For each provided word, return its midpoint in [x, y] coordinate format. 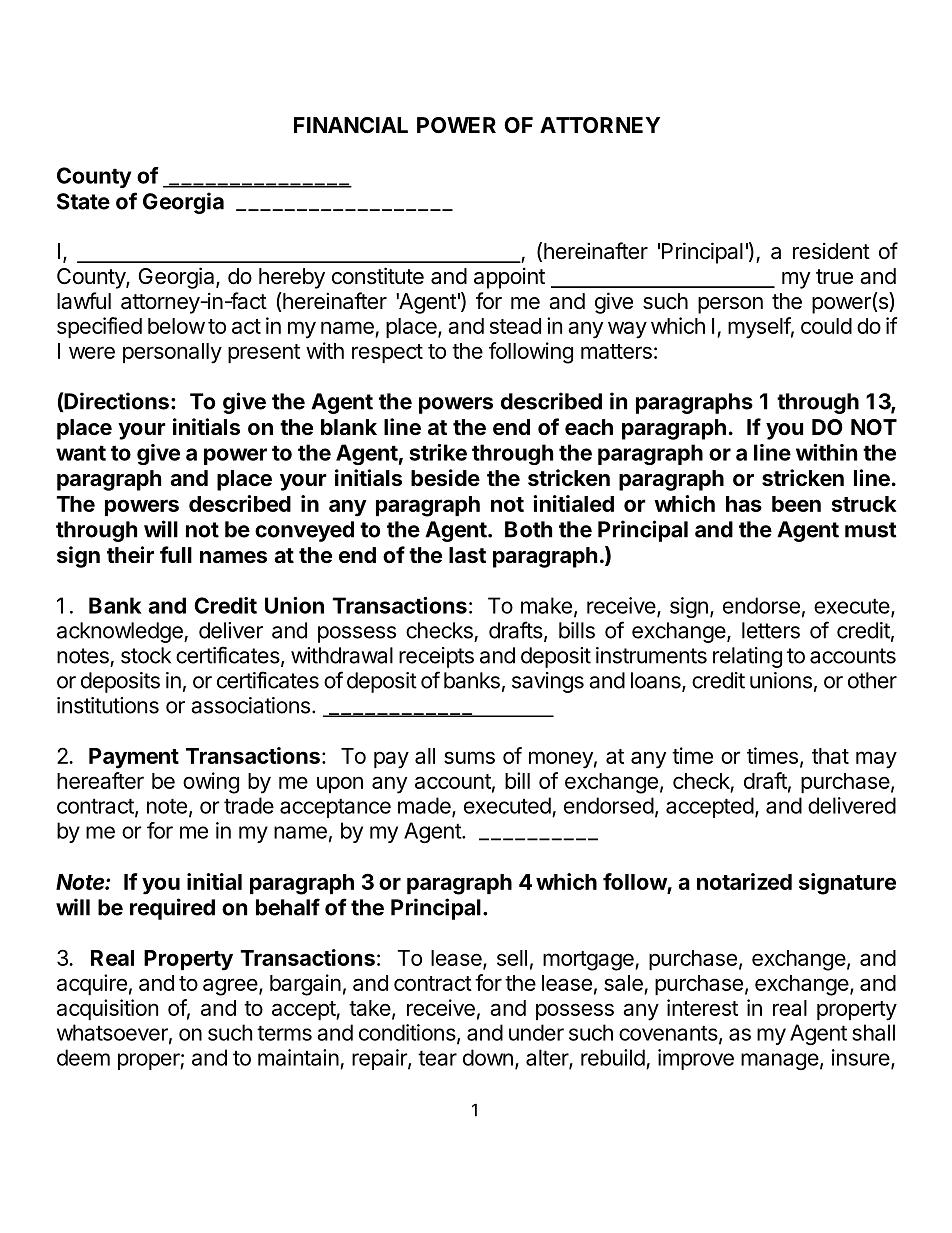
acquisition [107, 1009]
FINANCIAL [351, 125]
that [830, 756]
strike [438, 452]
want [81, 453]
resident [831, 251]
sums [469, 757]
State [83, 201]
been [796, 504]
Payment [134, 758]
